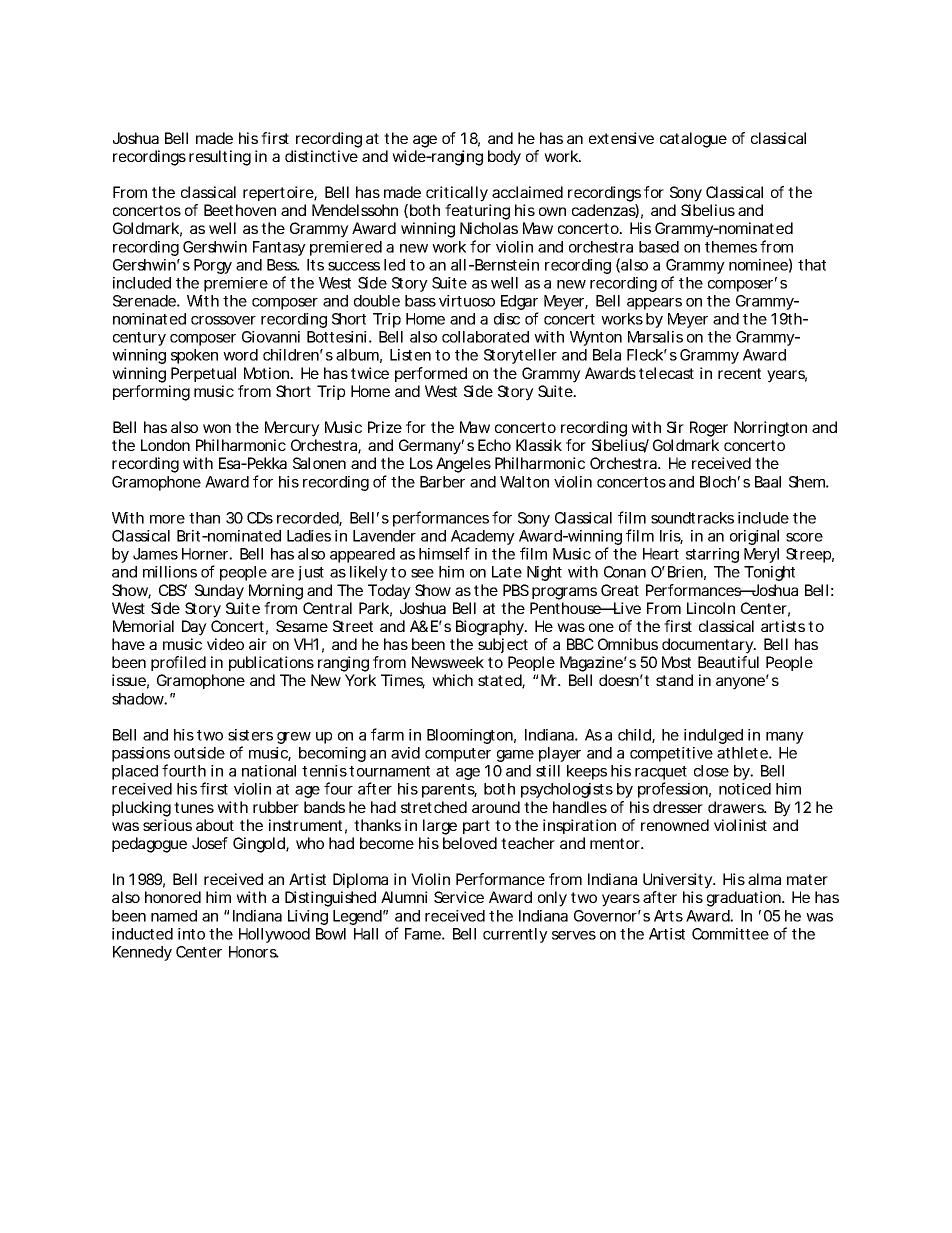  What do you see at coordinates (483, 539) in the screenshot?
I see `Academy` at bounding box center [483, 539].
